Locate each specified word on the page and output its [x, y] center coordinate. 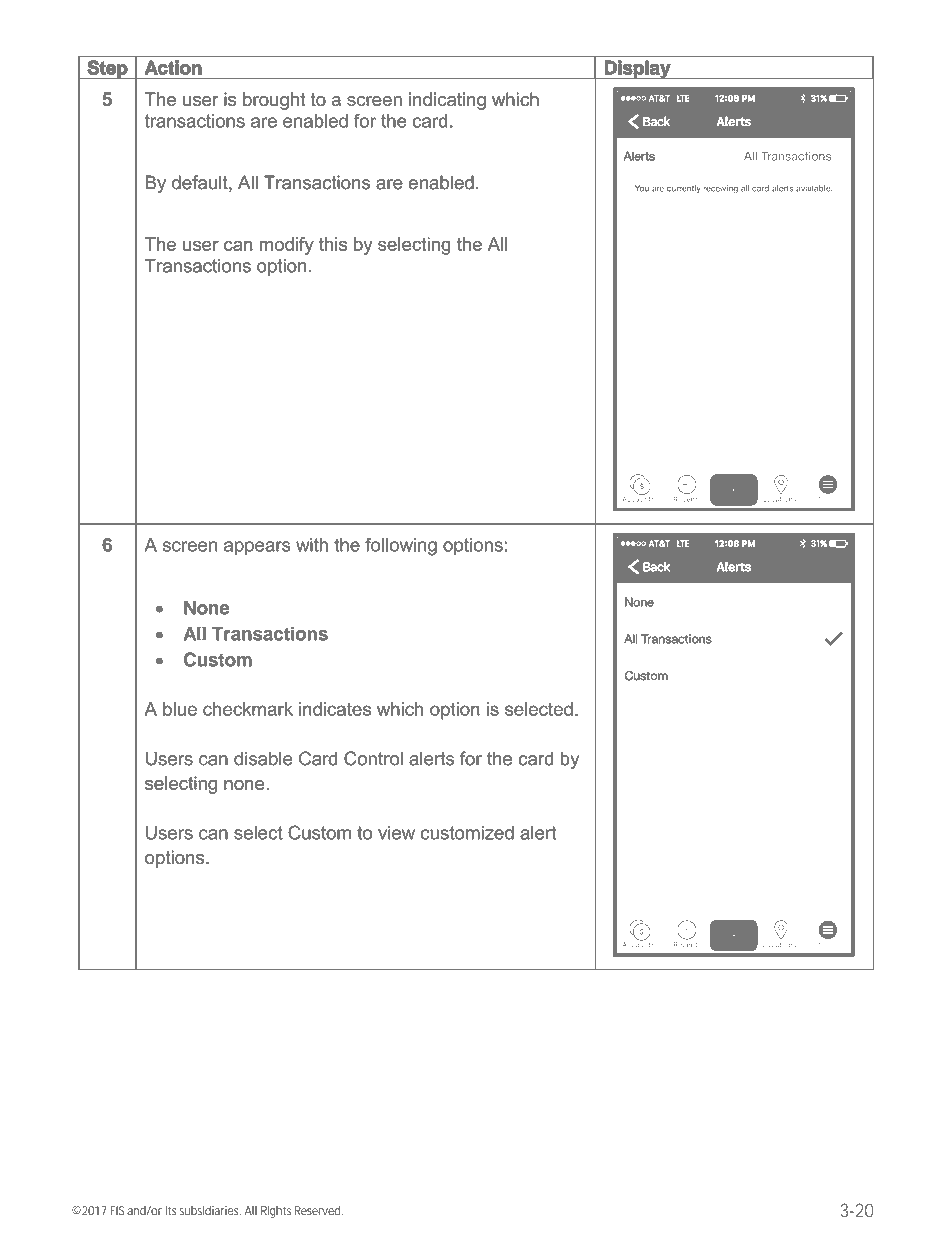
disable [263, 758]
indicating [447, 101]
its [171, 1211]
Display [638, 69]
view [396, 833]
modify [287, 246]
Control [373, 758]
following [401, 546]
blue [180, 709]
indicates [335, 709]
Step [107, 69]
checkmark [248, 709]
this [333, 244]
